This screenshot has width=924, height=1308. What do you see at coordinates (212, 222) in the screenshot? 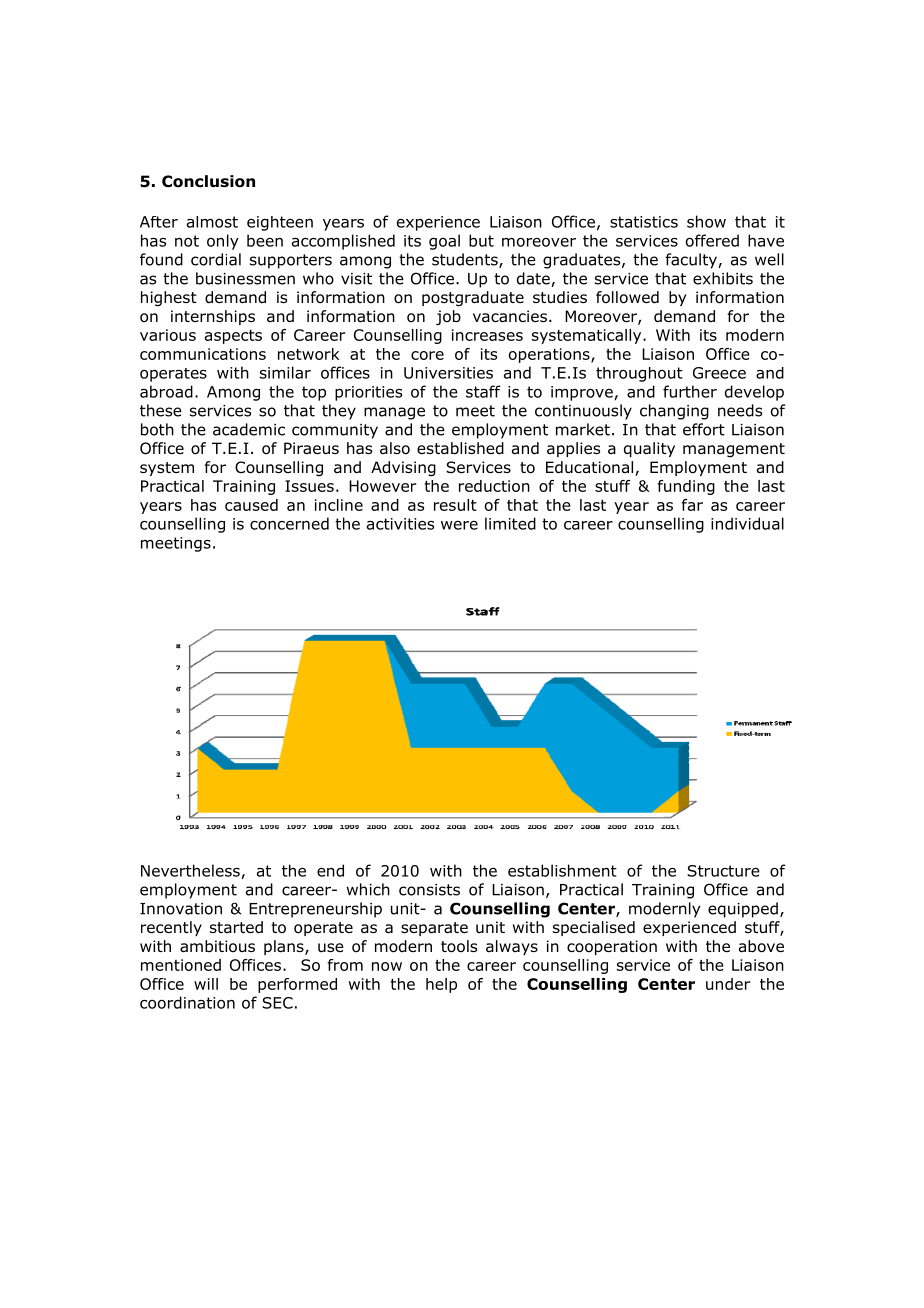
I see `almost` at bounding box center [212, 222].
